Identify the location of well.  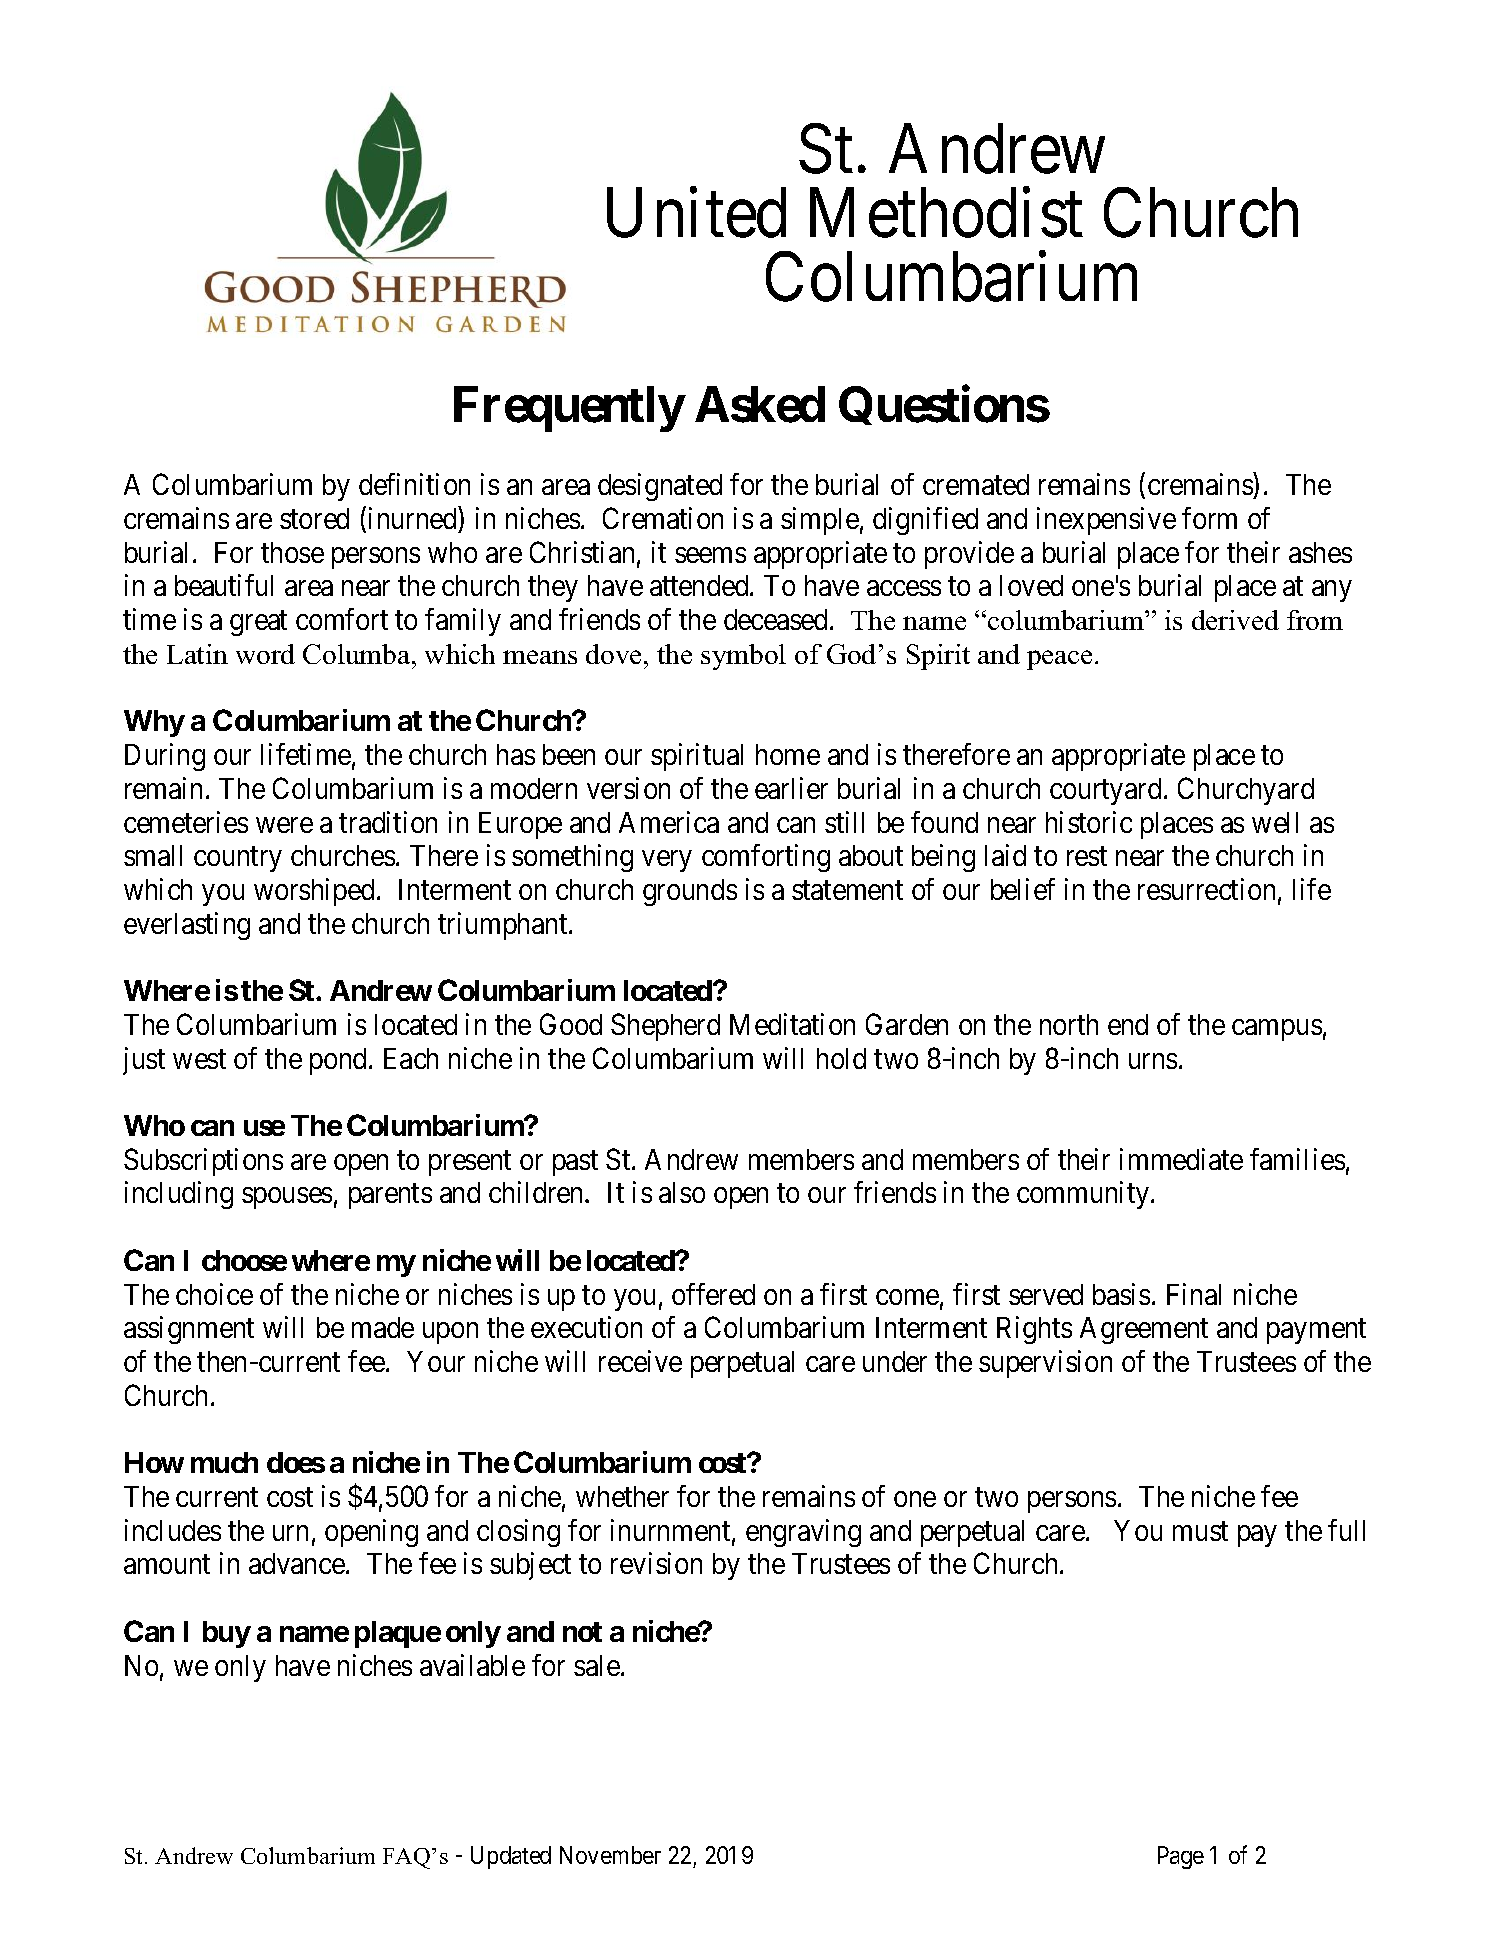
(1275, 822).
